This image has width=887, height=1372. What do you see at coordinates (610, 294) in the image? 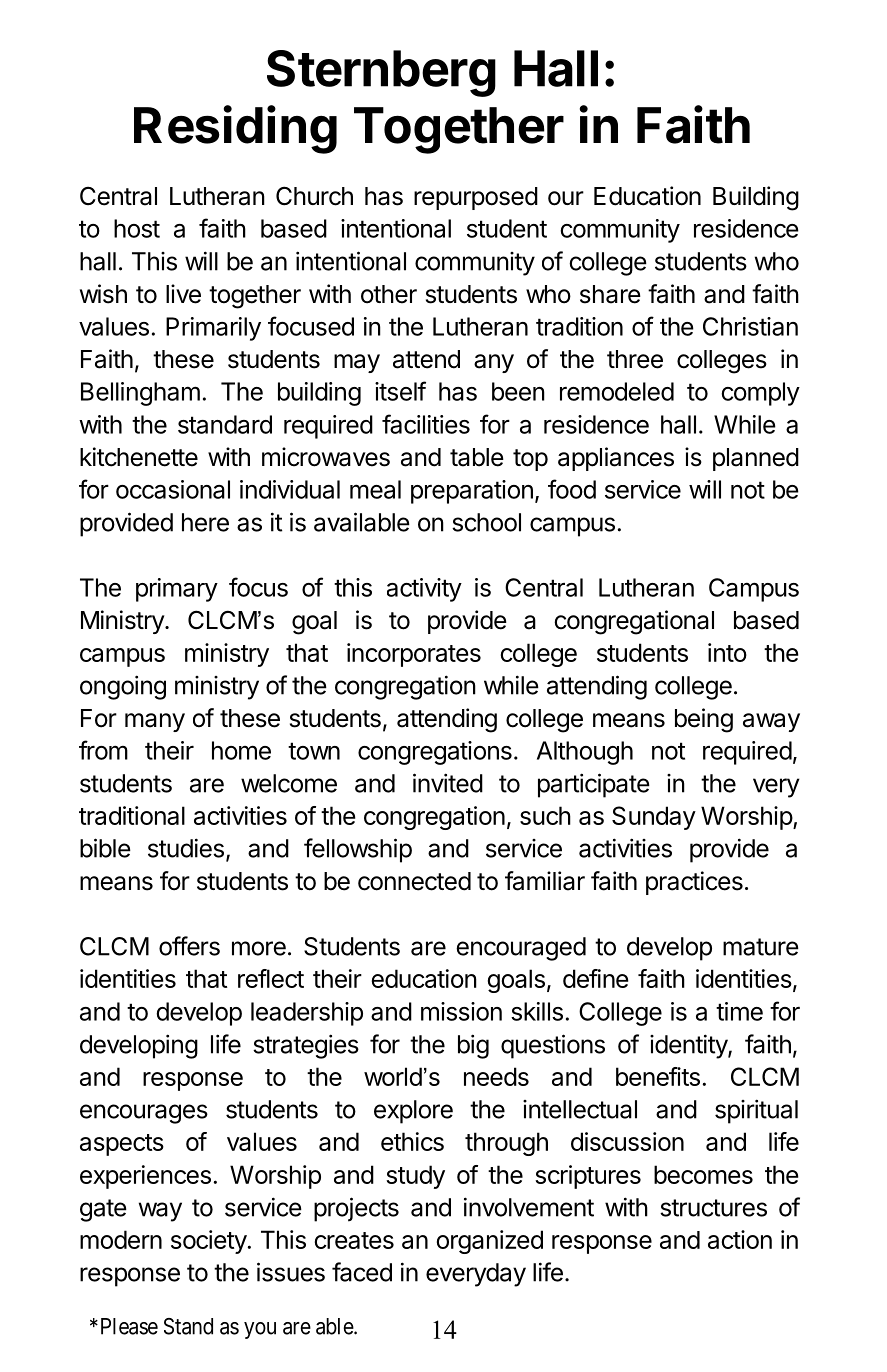
I see `share` at bounding box center [610, 294].
